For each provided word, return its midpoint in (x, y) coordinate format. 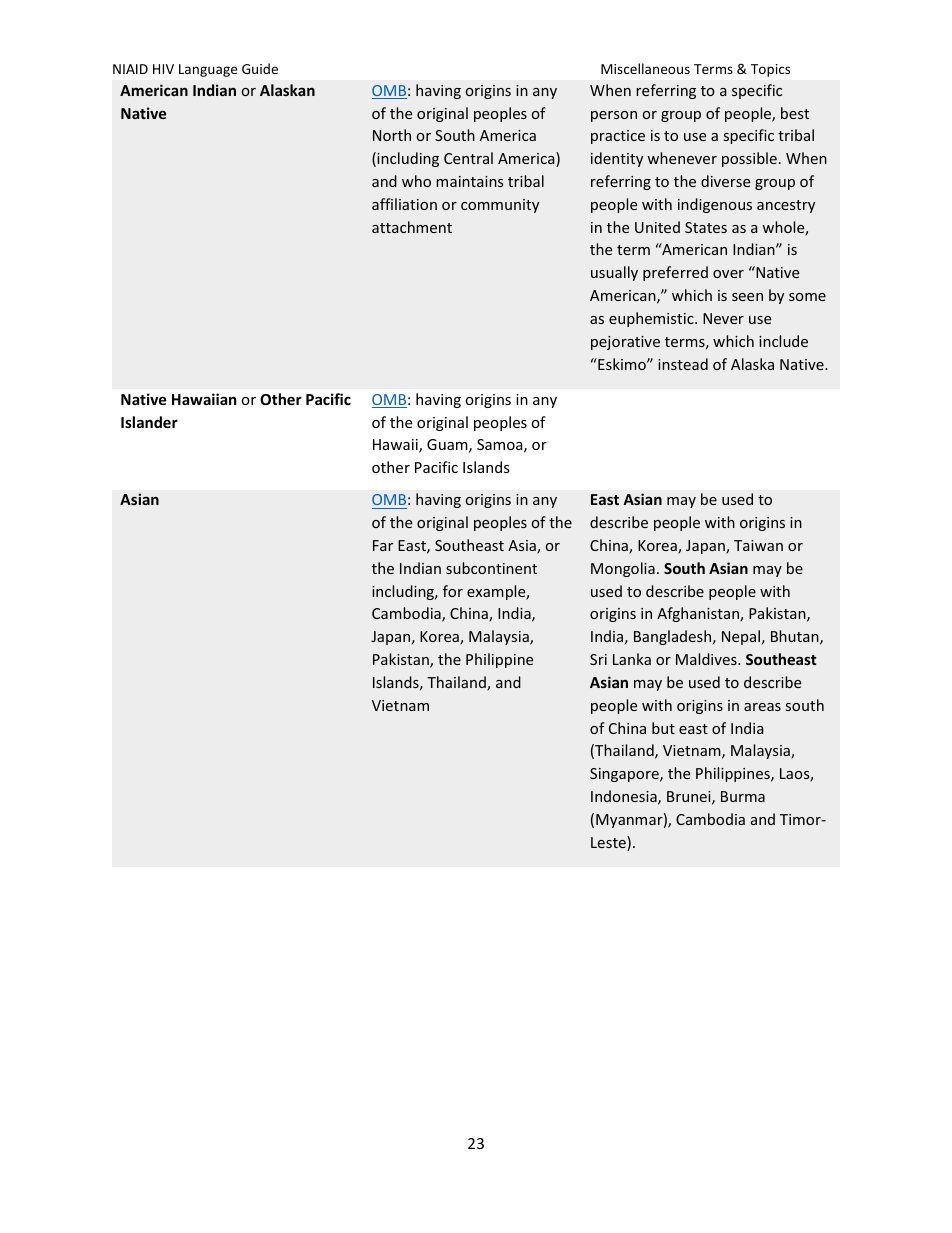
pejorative (625, 343)
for (453, 591)
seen (747, 297)
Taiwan (758, 545)
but (663, 728)
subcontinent (491, 568)
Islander (149, 422)
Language (208, 70)
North (392, 135)
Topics (770, 70)
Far (383, 545)
